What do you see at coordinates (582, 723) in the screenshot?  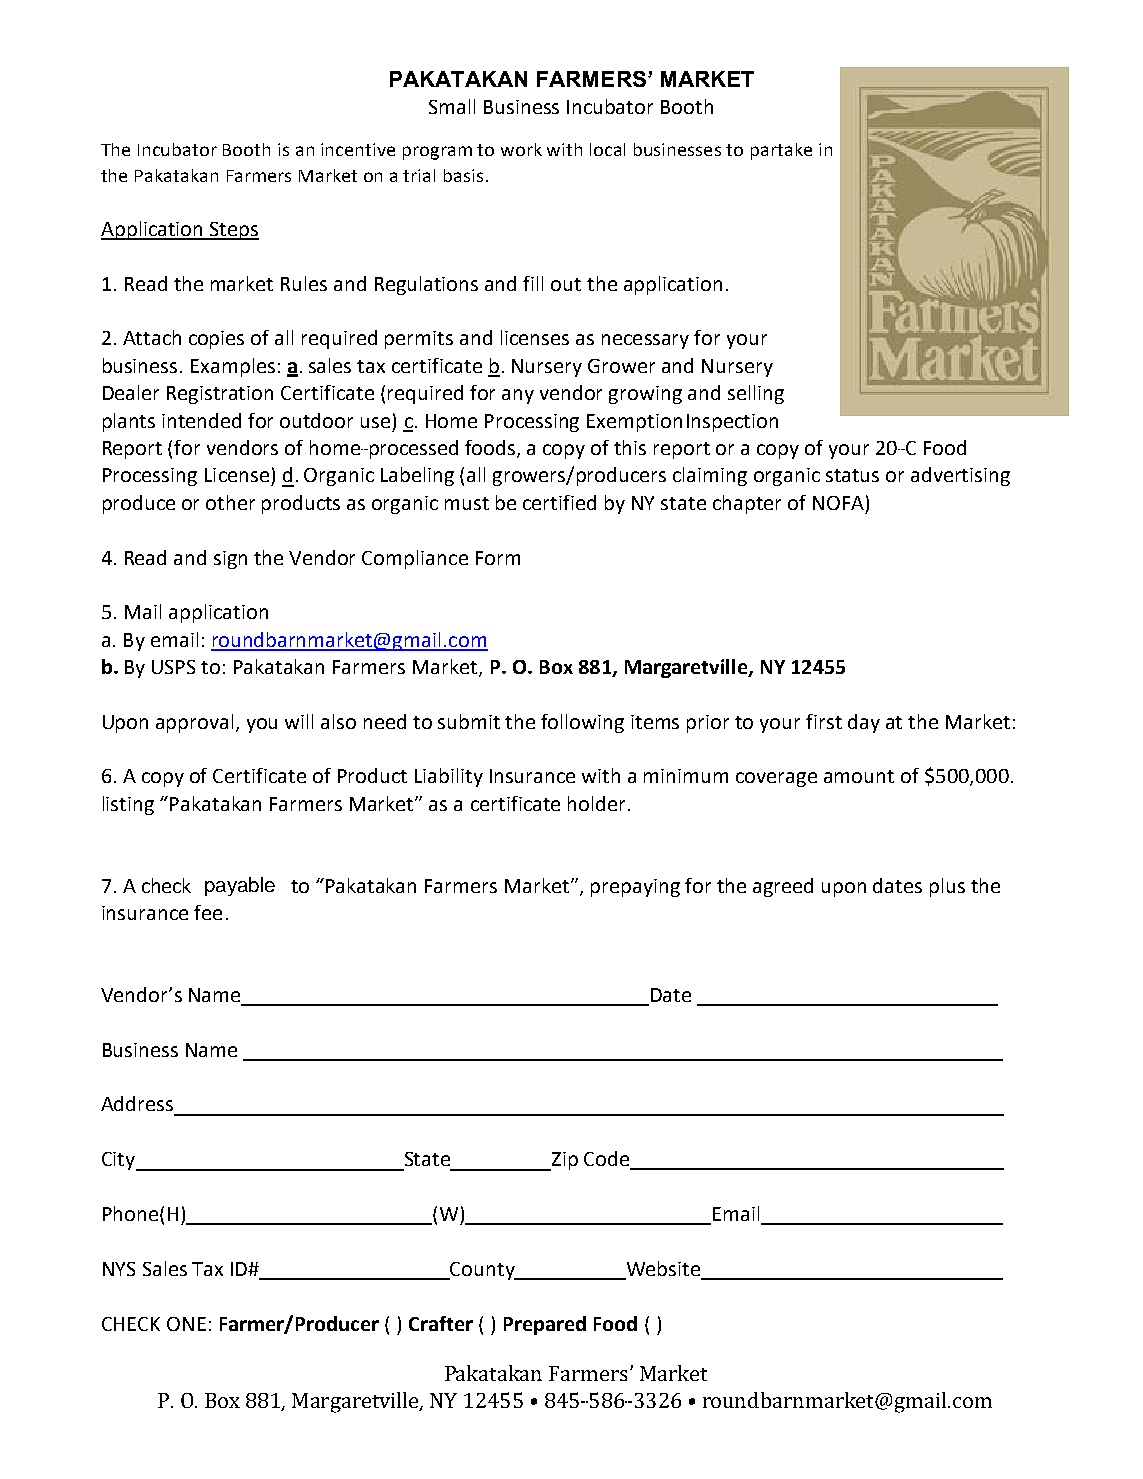 I see `following` at bounding box center [582, 723].
